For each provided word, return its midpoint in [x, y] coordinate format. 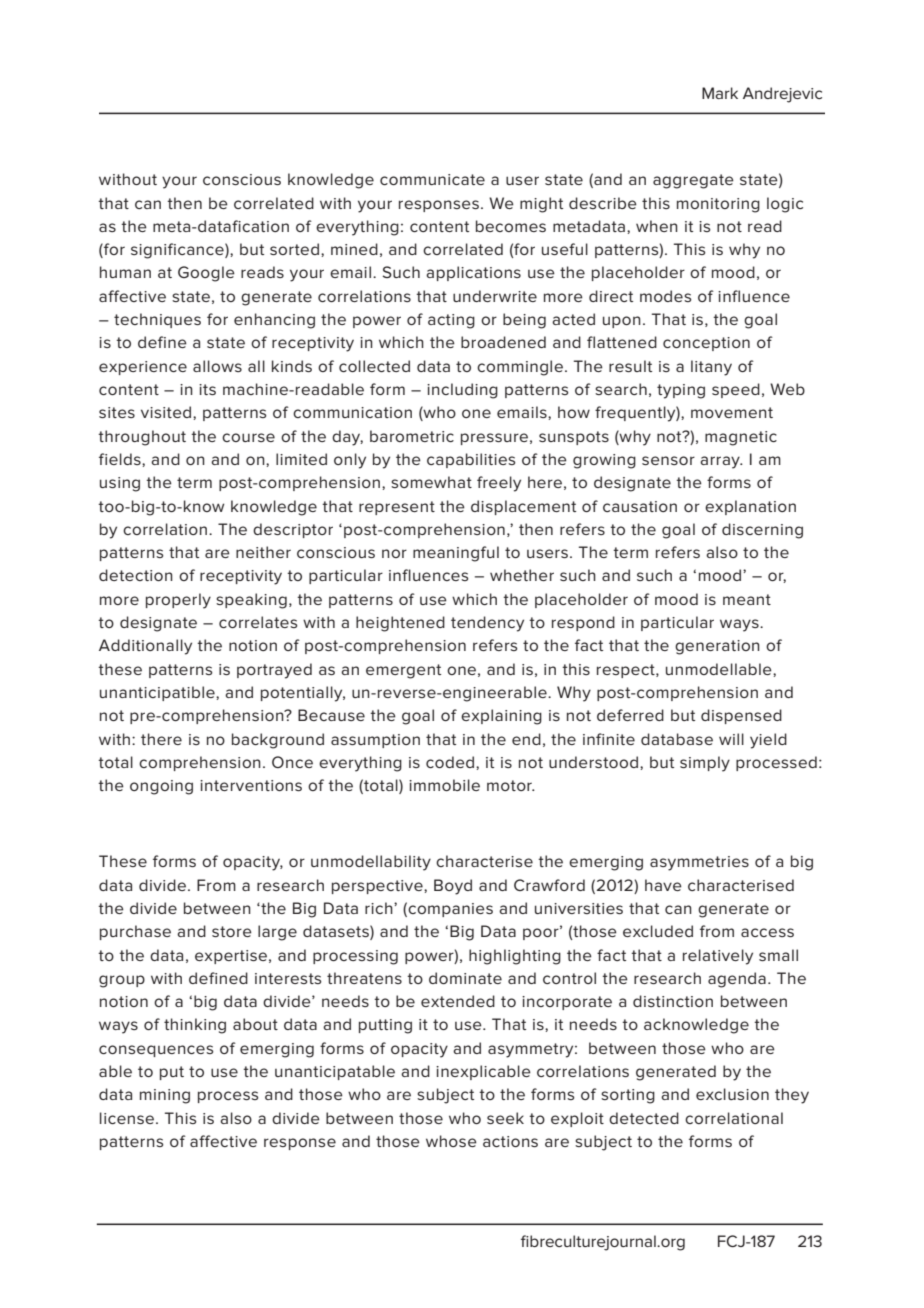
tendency [487, 624]
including [462, 391]
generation [717, 647]
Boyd [453, 887]
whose [451, 1141]
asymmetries [699, 863]
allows [217, 366]
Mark [720, 93]
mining [165, 1096]
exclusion [732, 1094]
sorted [294, 249]
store [232, 931]
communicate [432, 179]
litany [711, 368]
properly [178, 601]
